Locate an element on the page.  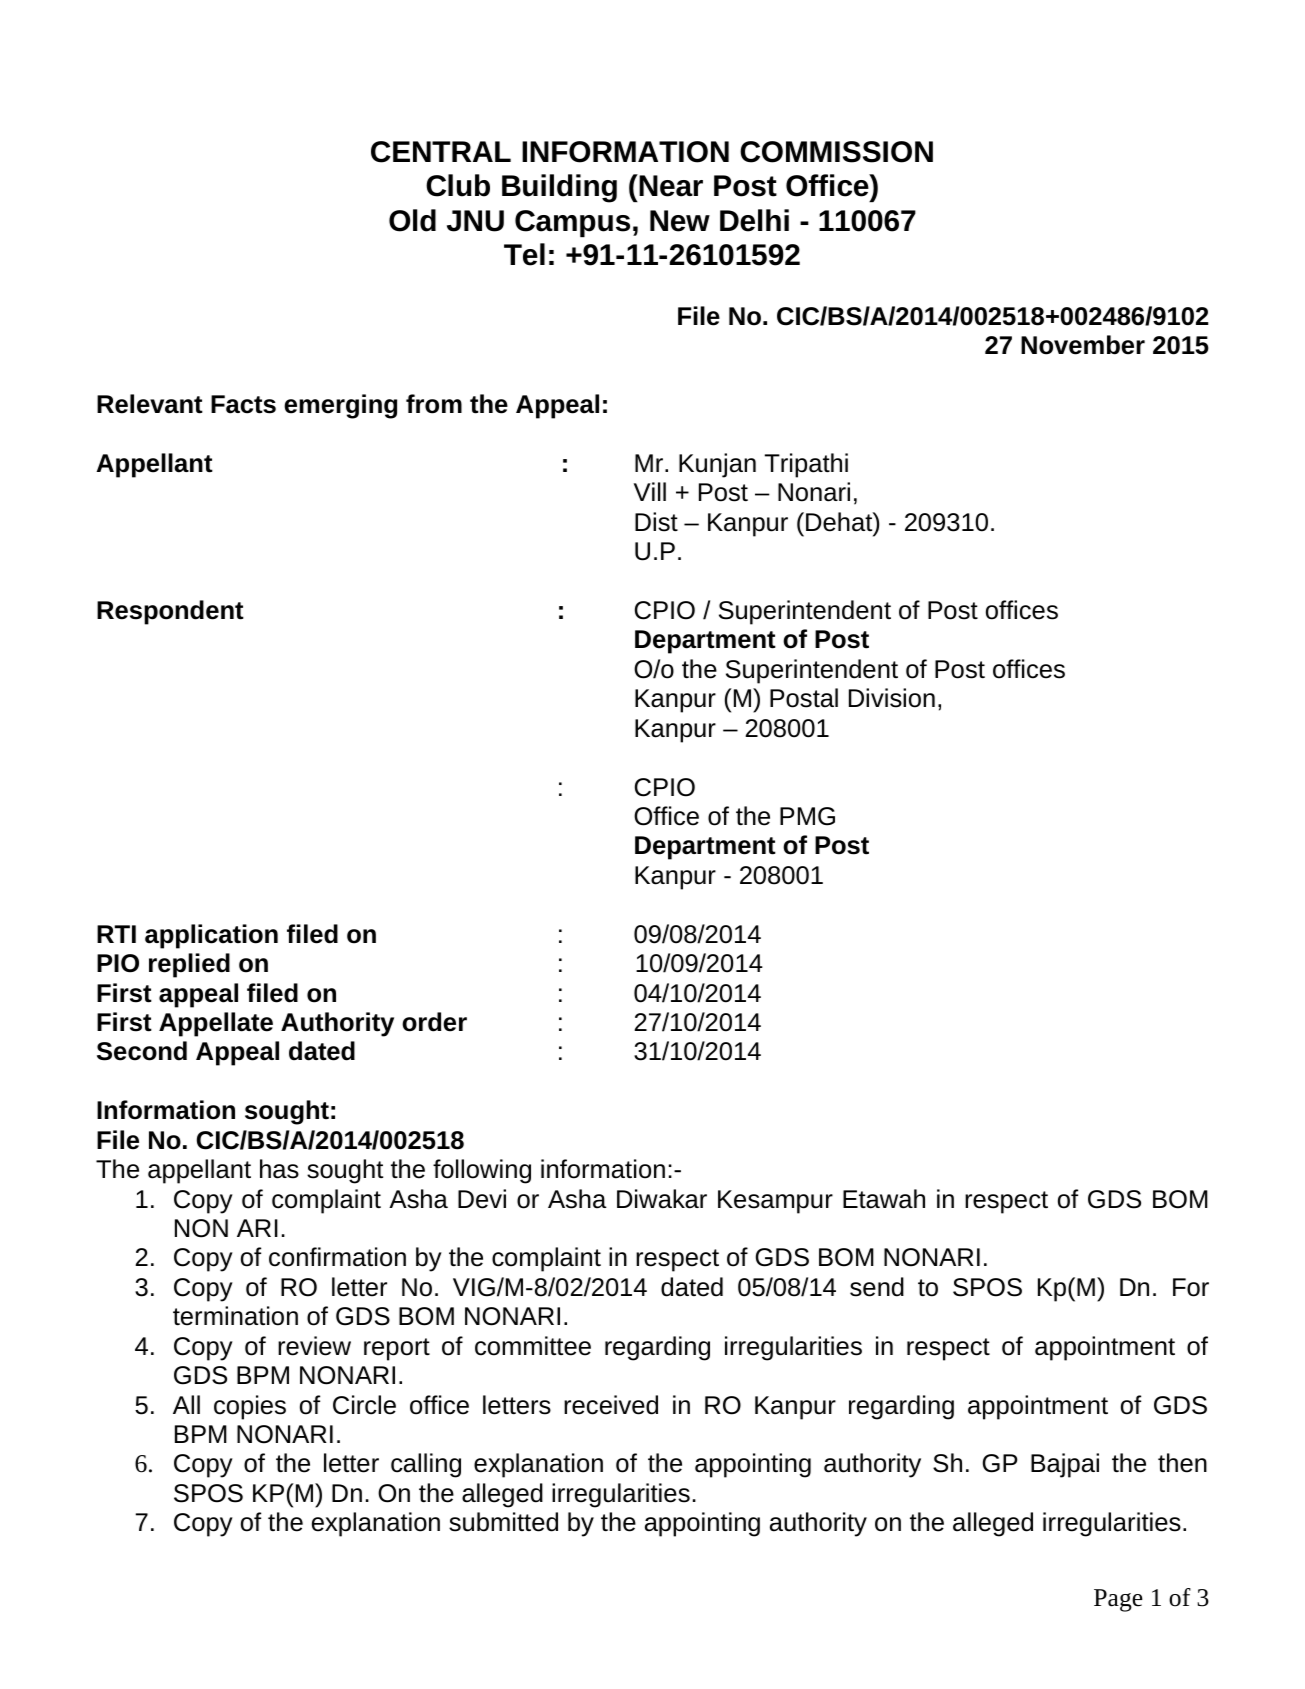
send is located at coordinates (877, 1287).
